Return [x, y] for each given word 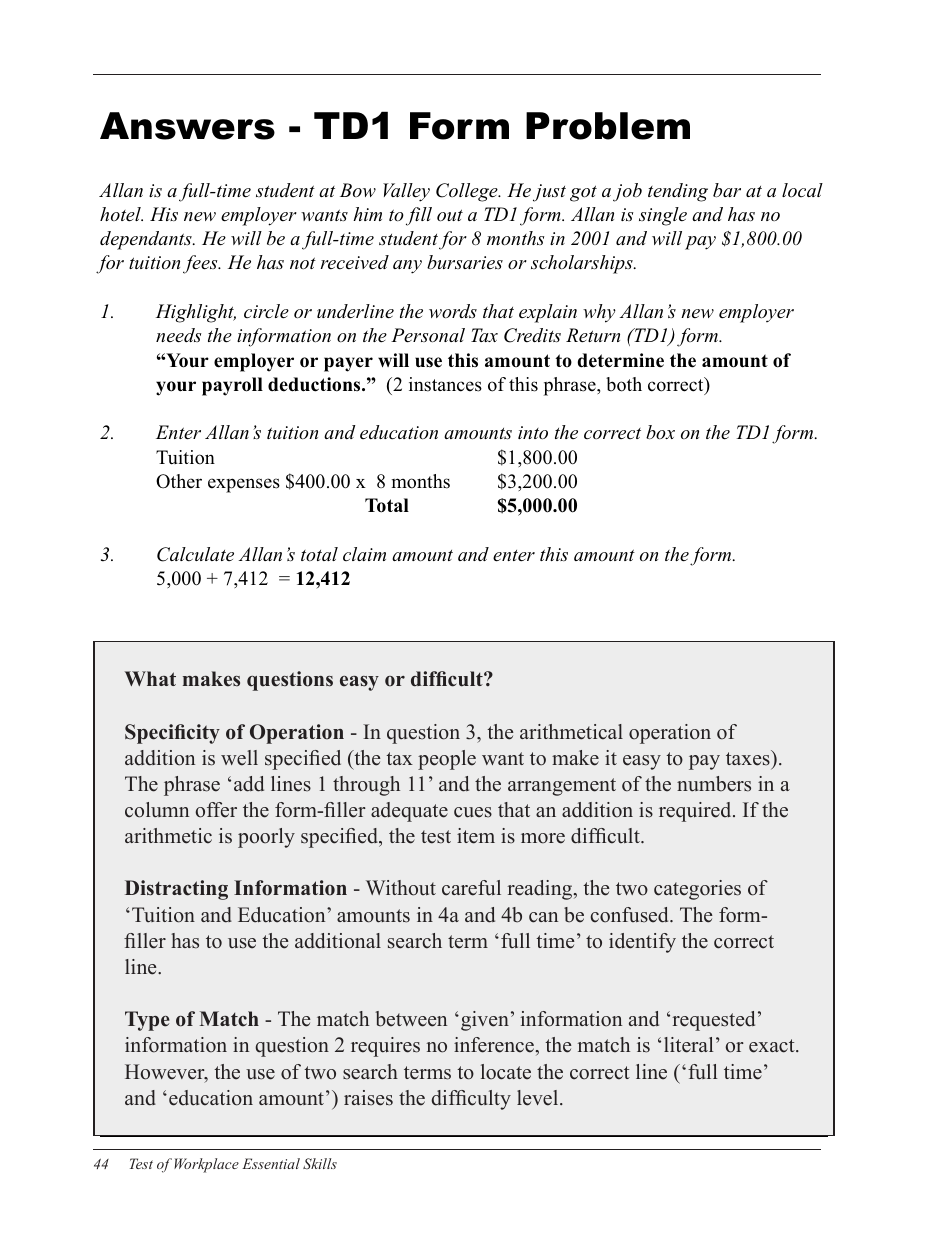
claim [364, 554]
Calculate [195, 554]
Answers [187, 126]
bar [727, 190]
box [660, 432]
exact [773, 1046]
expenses [244, 485]
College [468, 192]
